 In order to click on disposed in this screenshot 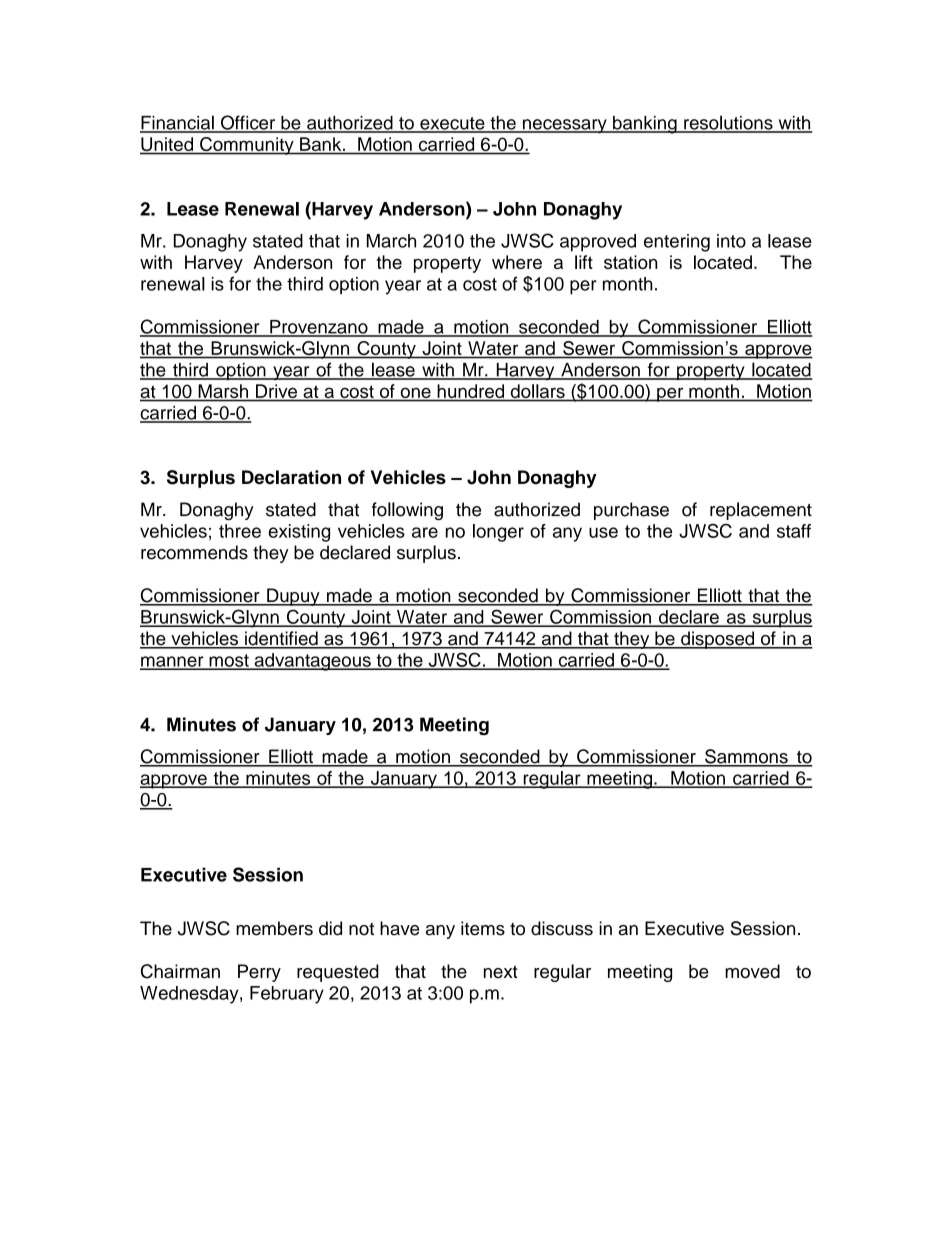, I will do `click(718, 640)`.
